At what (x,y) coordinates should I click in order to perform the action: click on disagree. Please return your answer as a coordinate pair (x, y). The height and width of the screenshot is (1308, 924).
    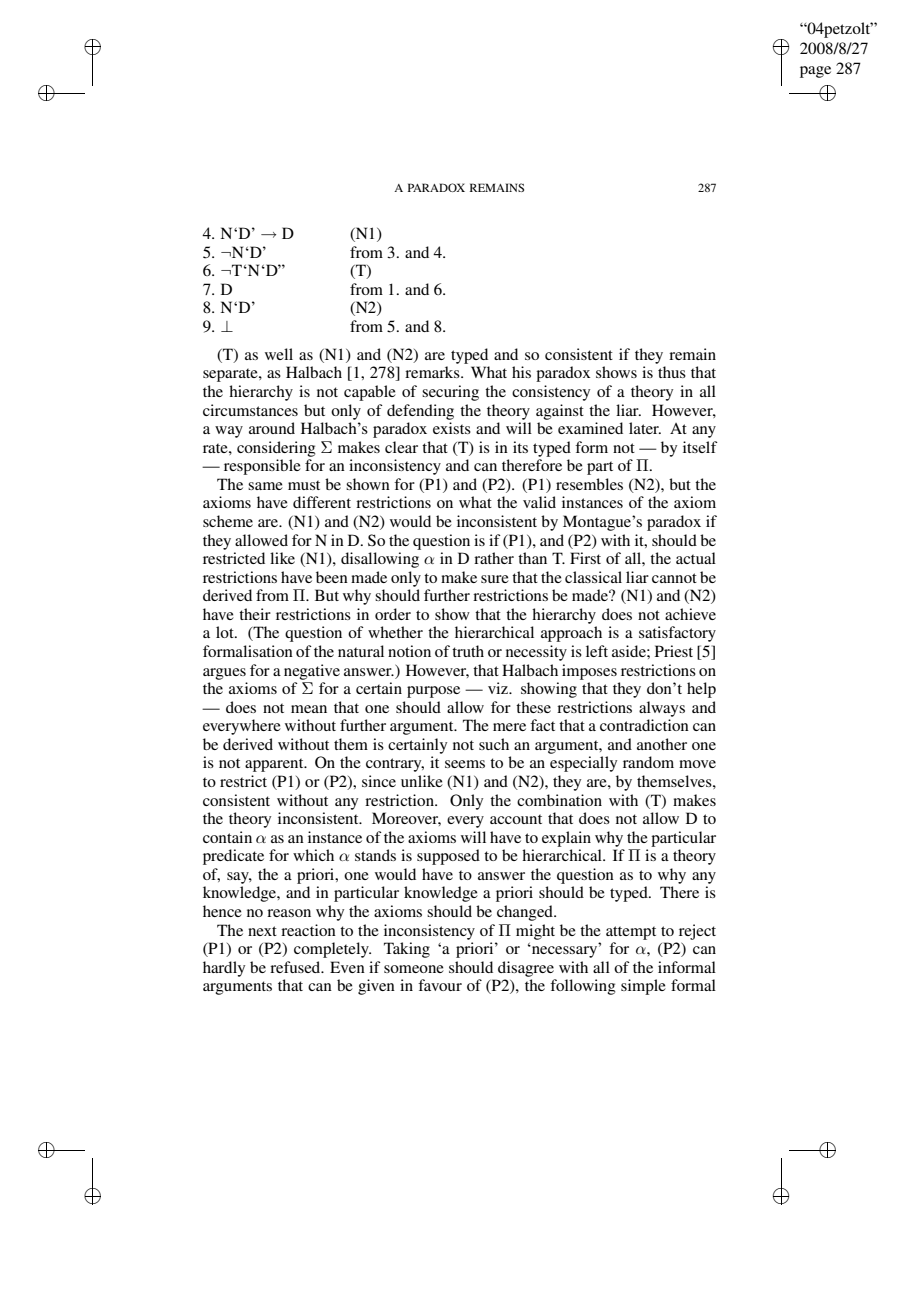
    Looking at the image, I should click on (526, 969).
